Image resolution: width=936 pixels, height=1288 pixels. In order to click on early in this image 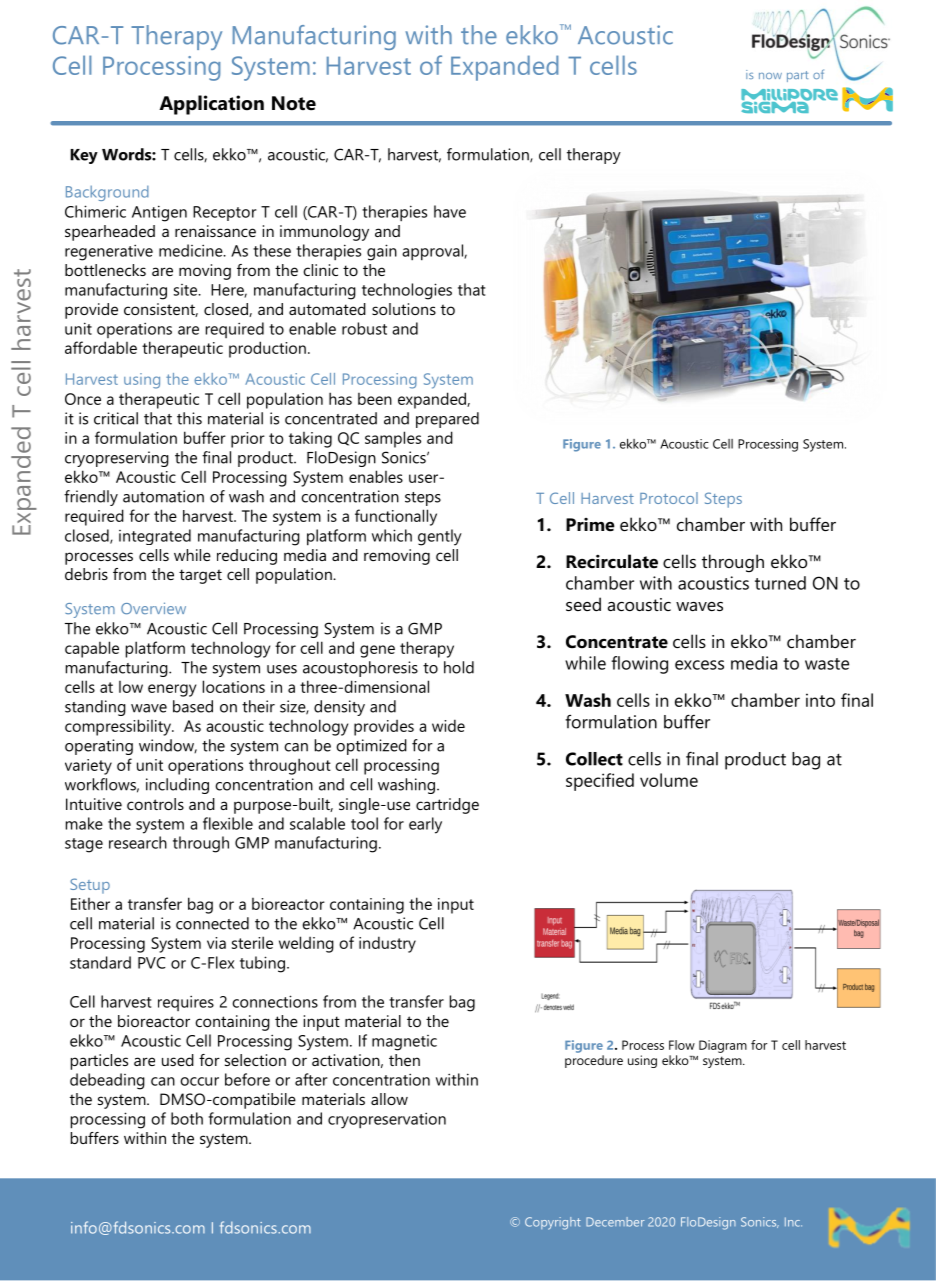, I will do `click(425, 825)`.
